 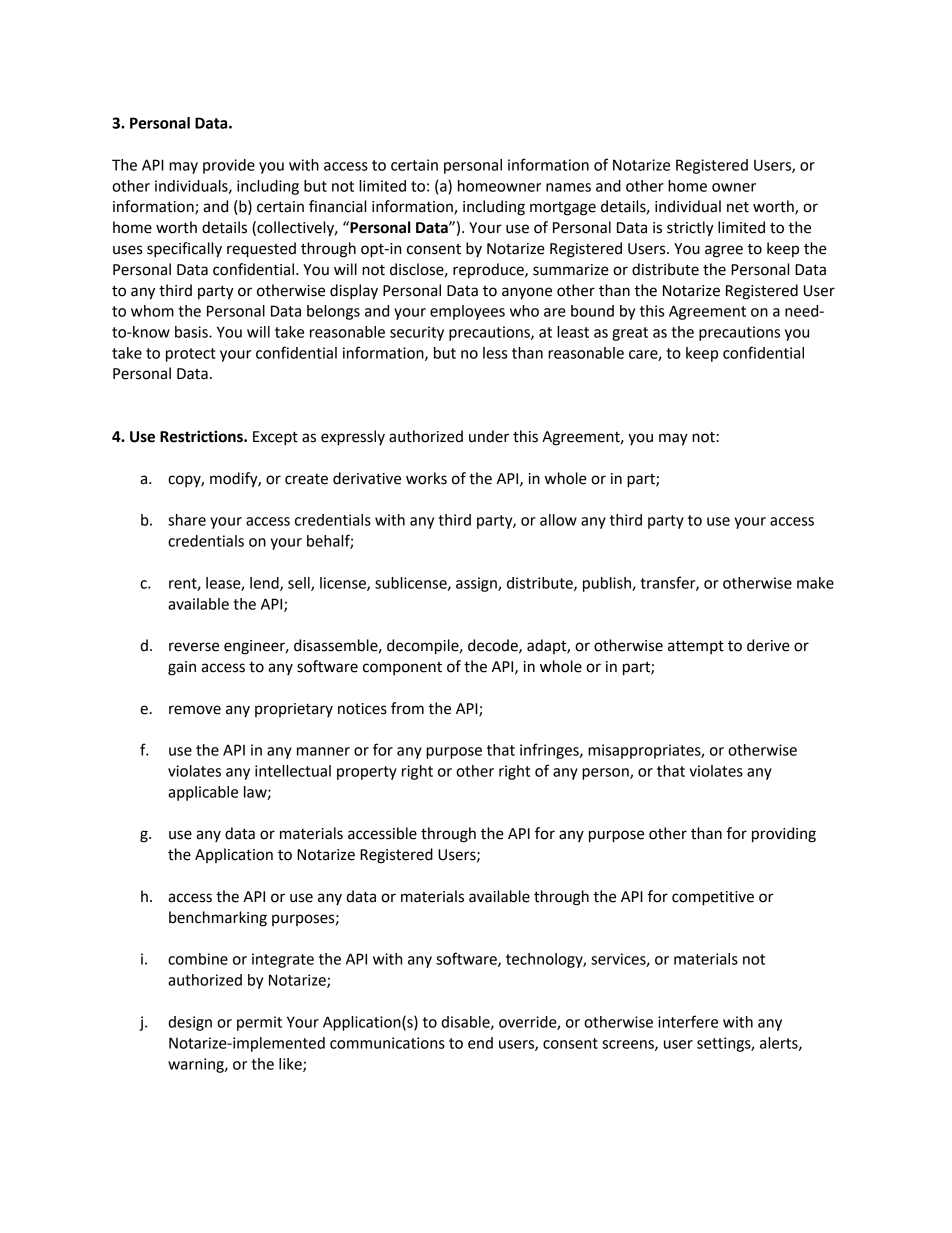 I want to click on provide, so click(x=229, y=166).
